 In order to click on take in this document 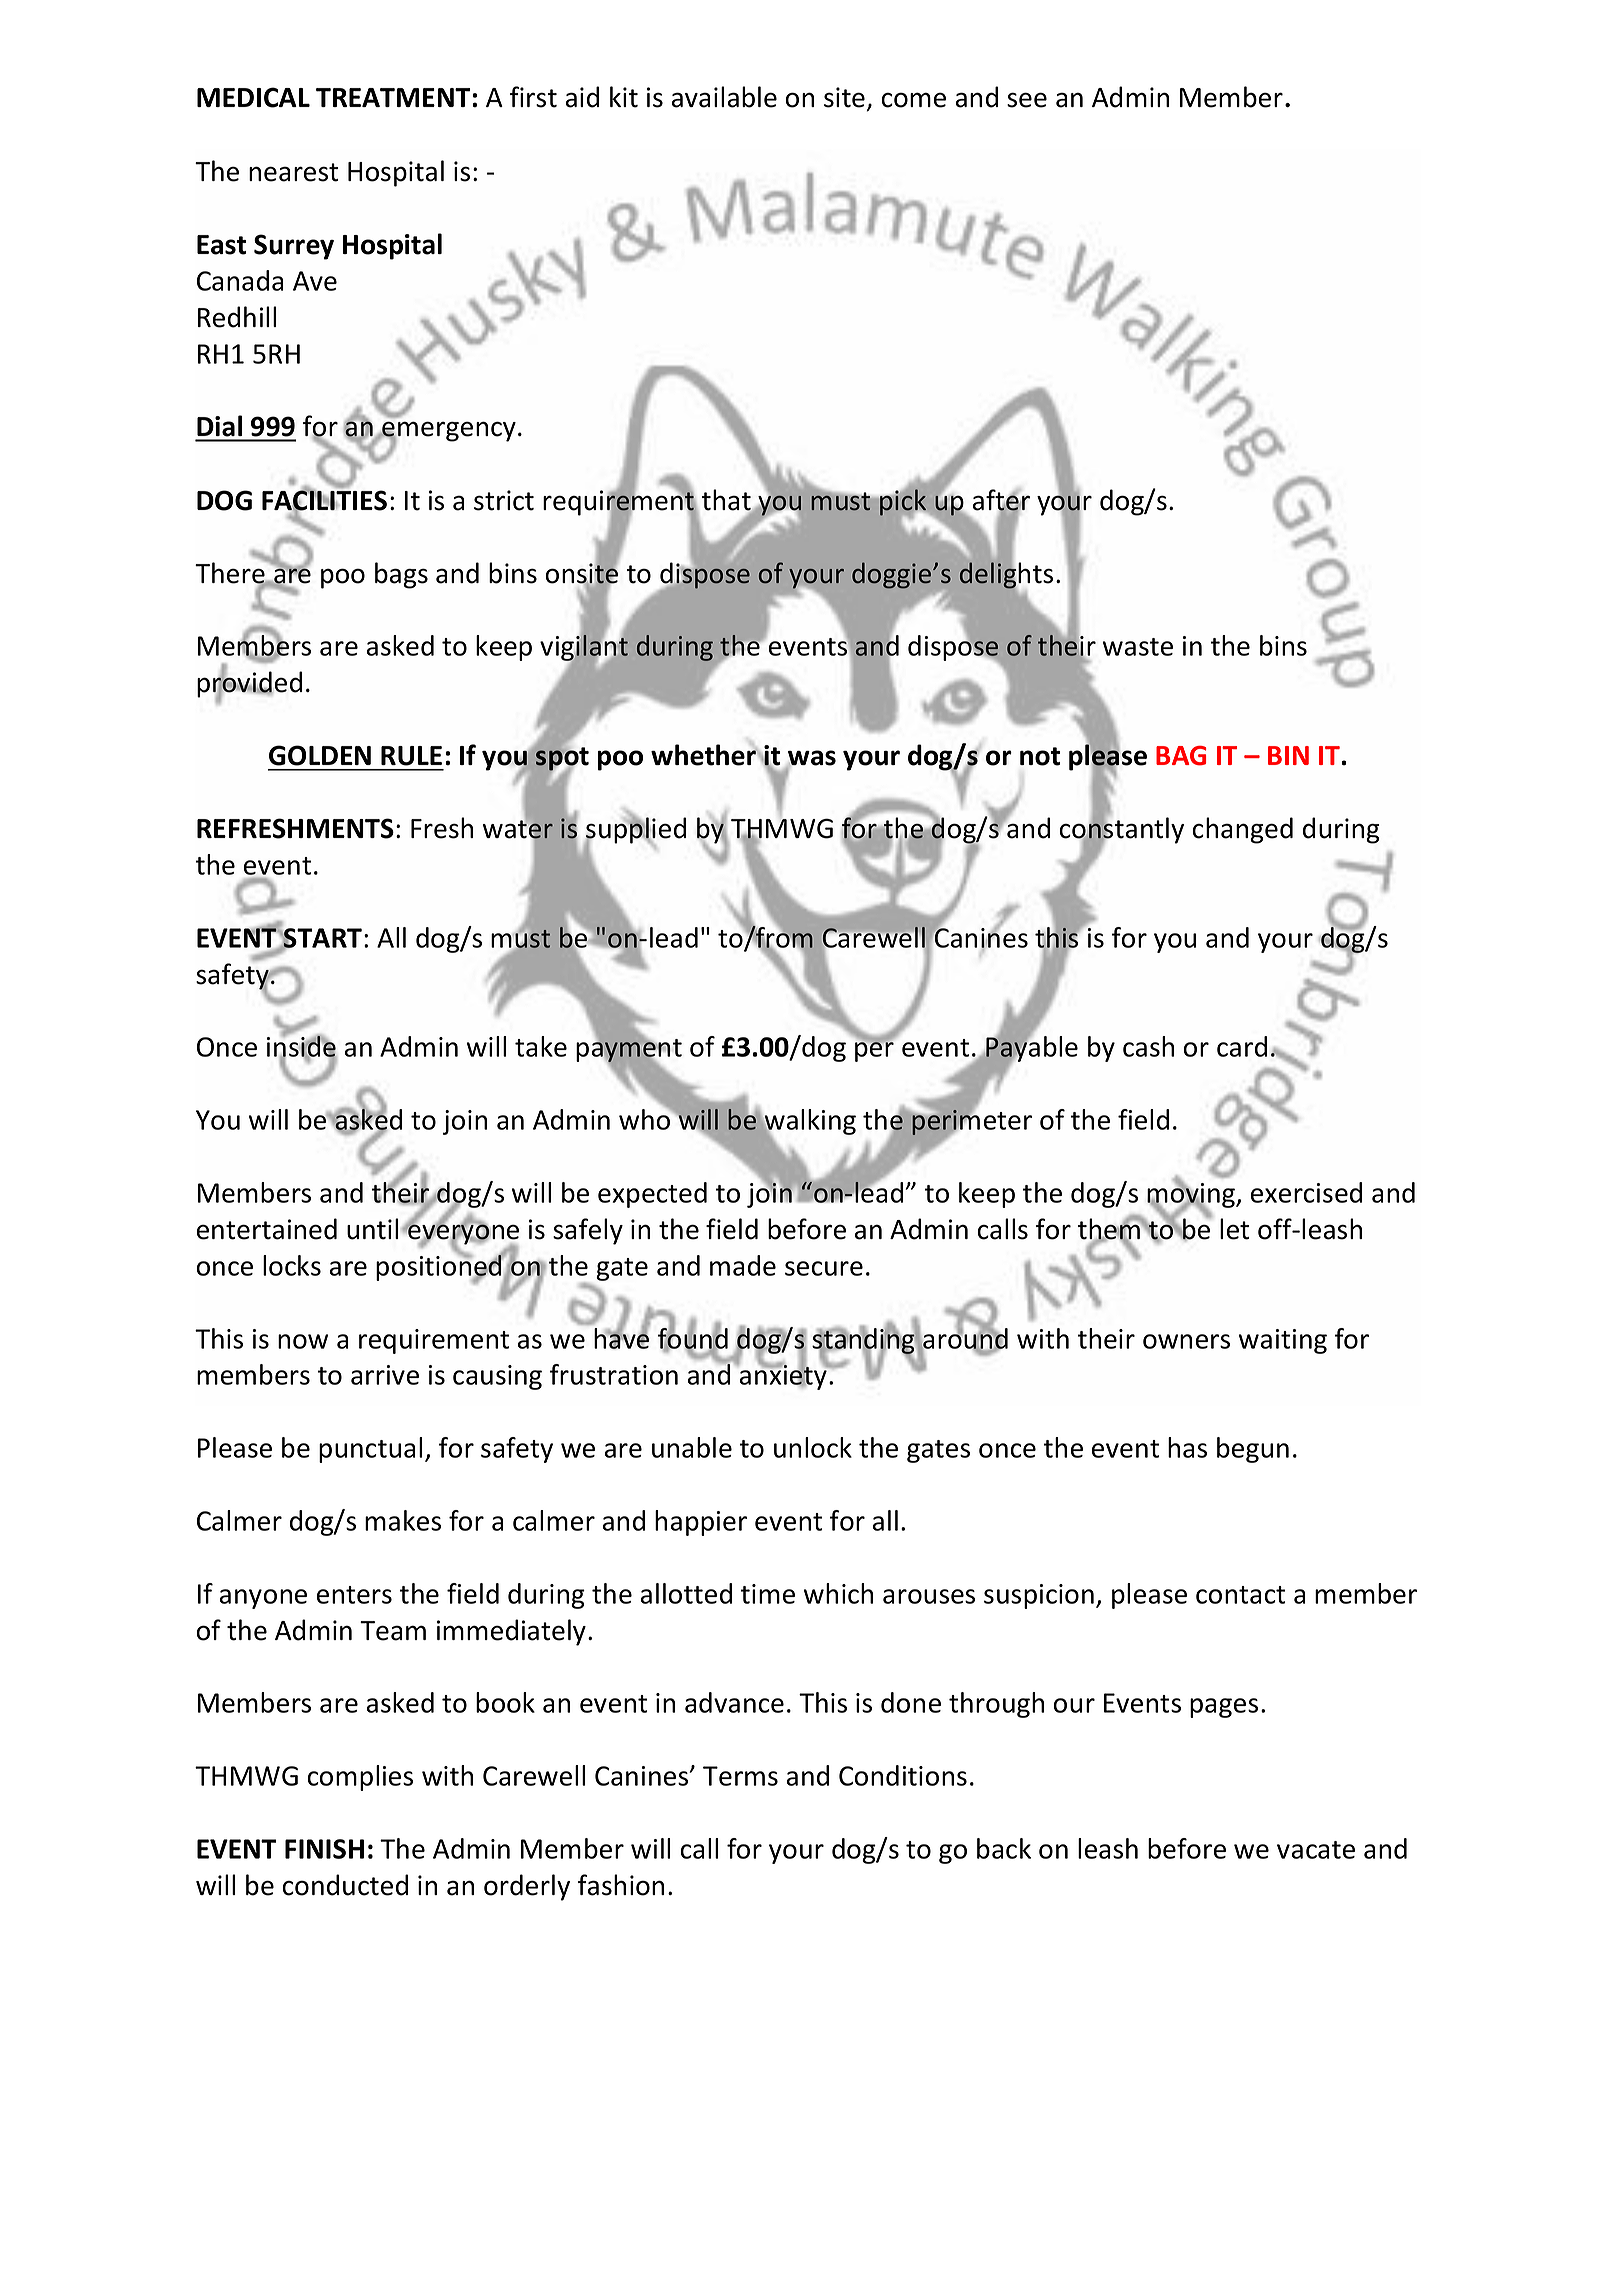, I will do `click(541, 1046)`.
